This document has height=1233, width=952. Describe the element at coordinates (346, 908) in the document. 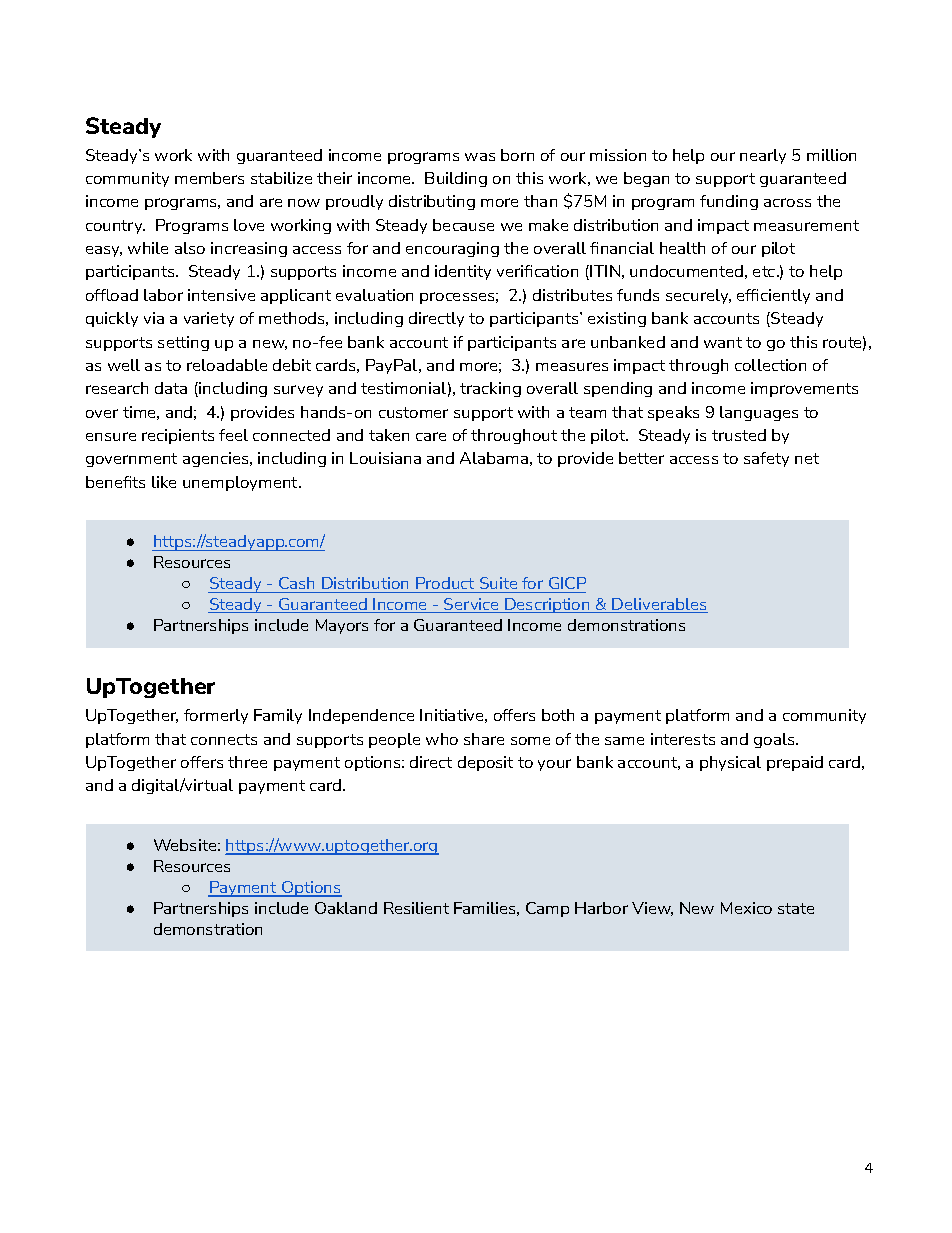

I see `Oakland` at that location.
